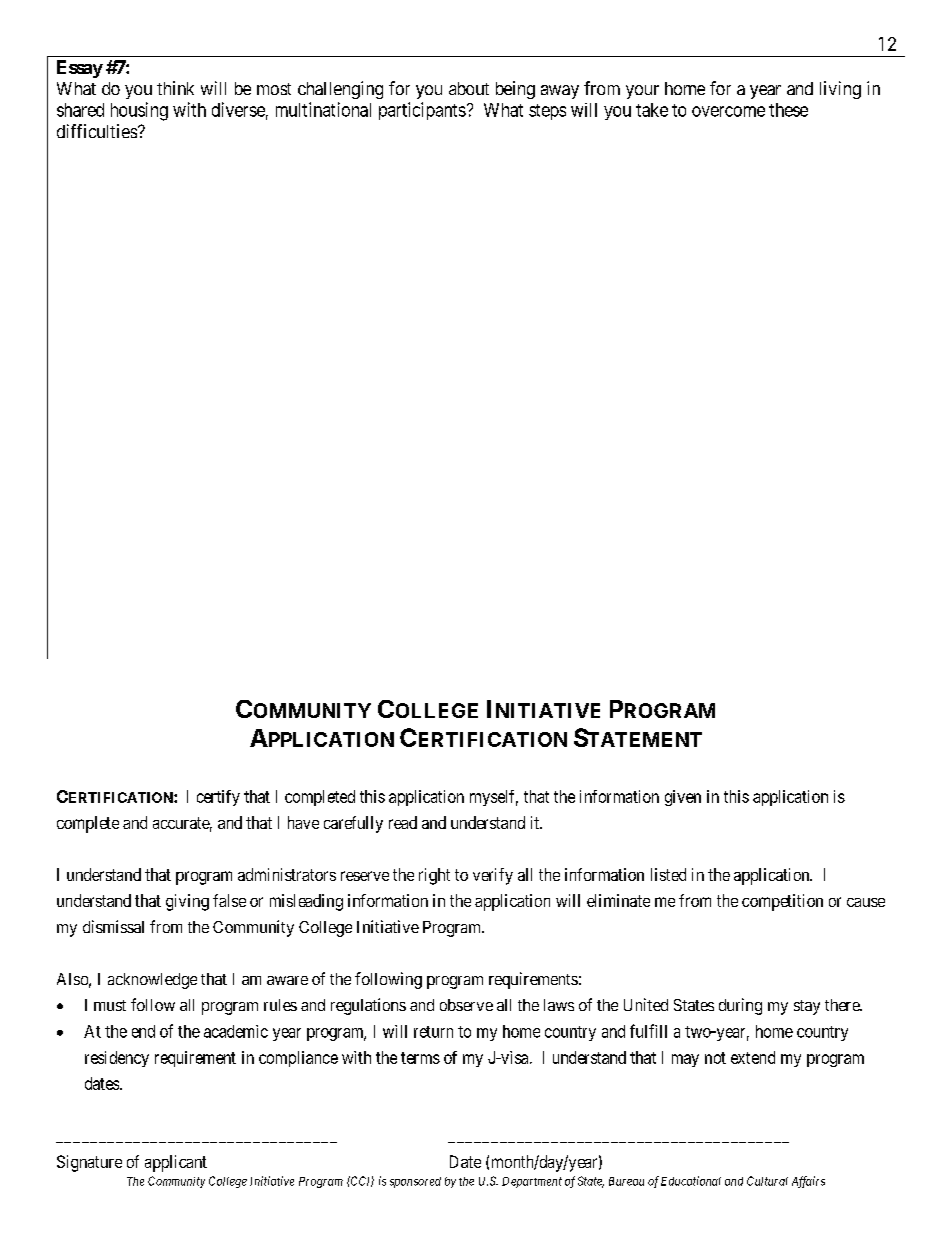 The height and width of the document is (1233, 952). Describe the element at coordinates (767, 1181) in the document. I see `Cultural` at that location.
